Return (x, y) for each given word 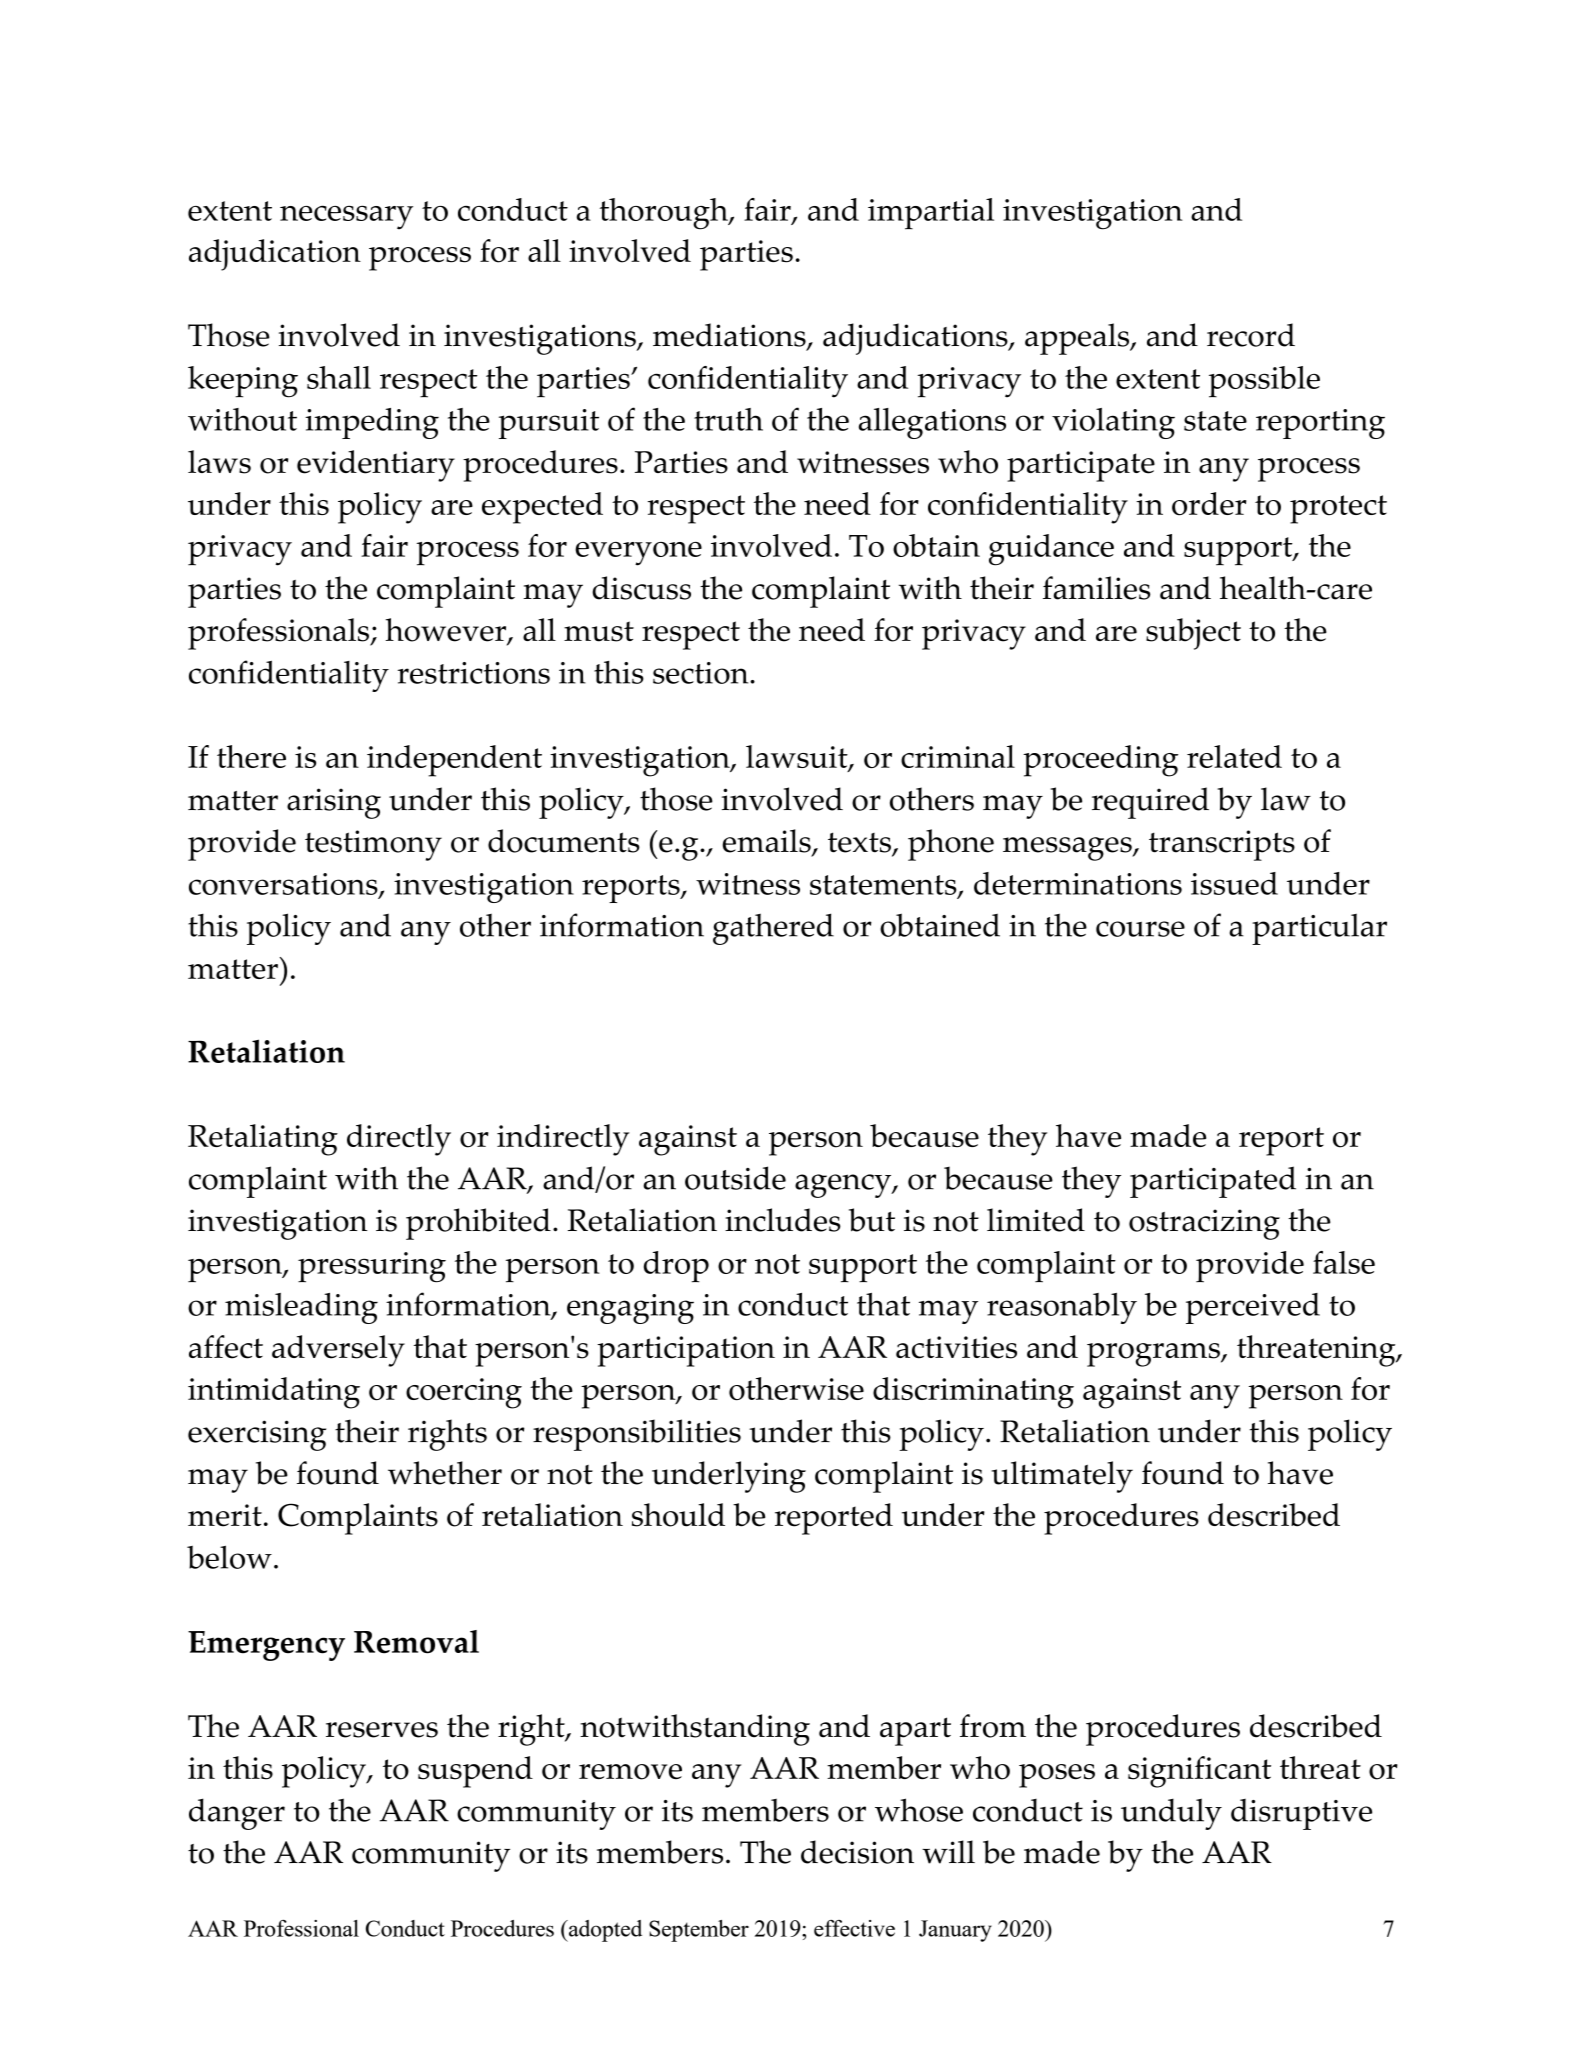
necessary (346, 217)
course (1140, 929)
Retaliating (263, 1140)
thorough (665, 214)
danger (237, 1814)
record (1251, 335)
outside (735, 1178)
